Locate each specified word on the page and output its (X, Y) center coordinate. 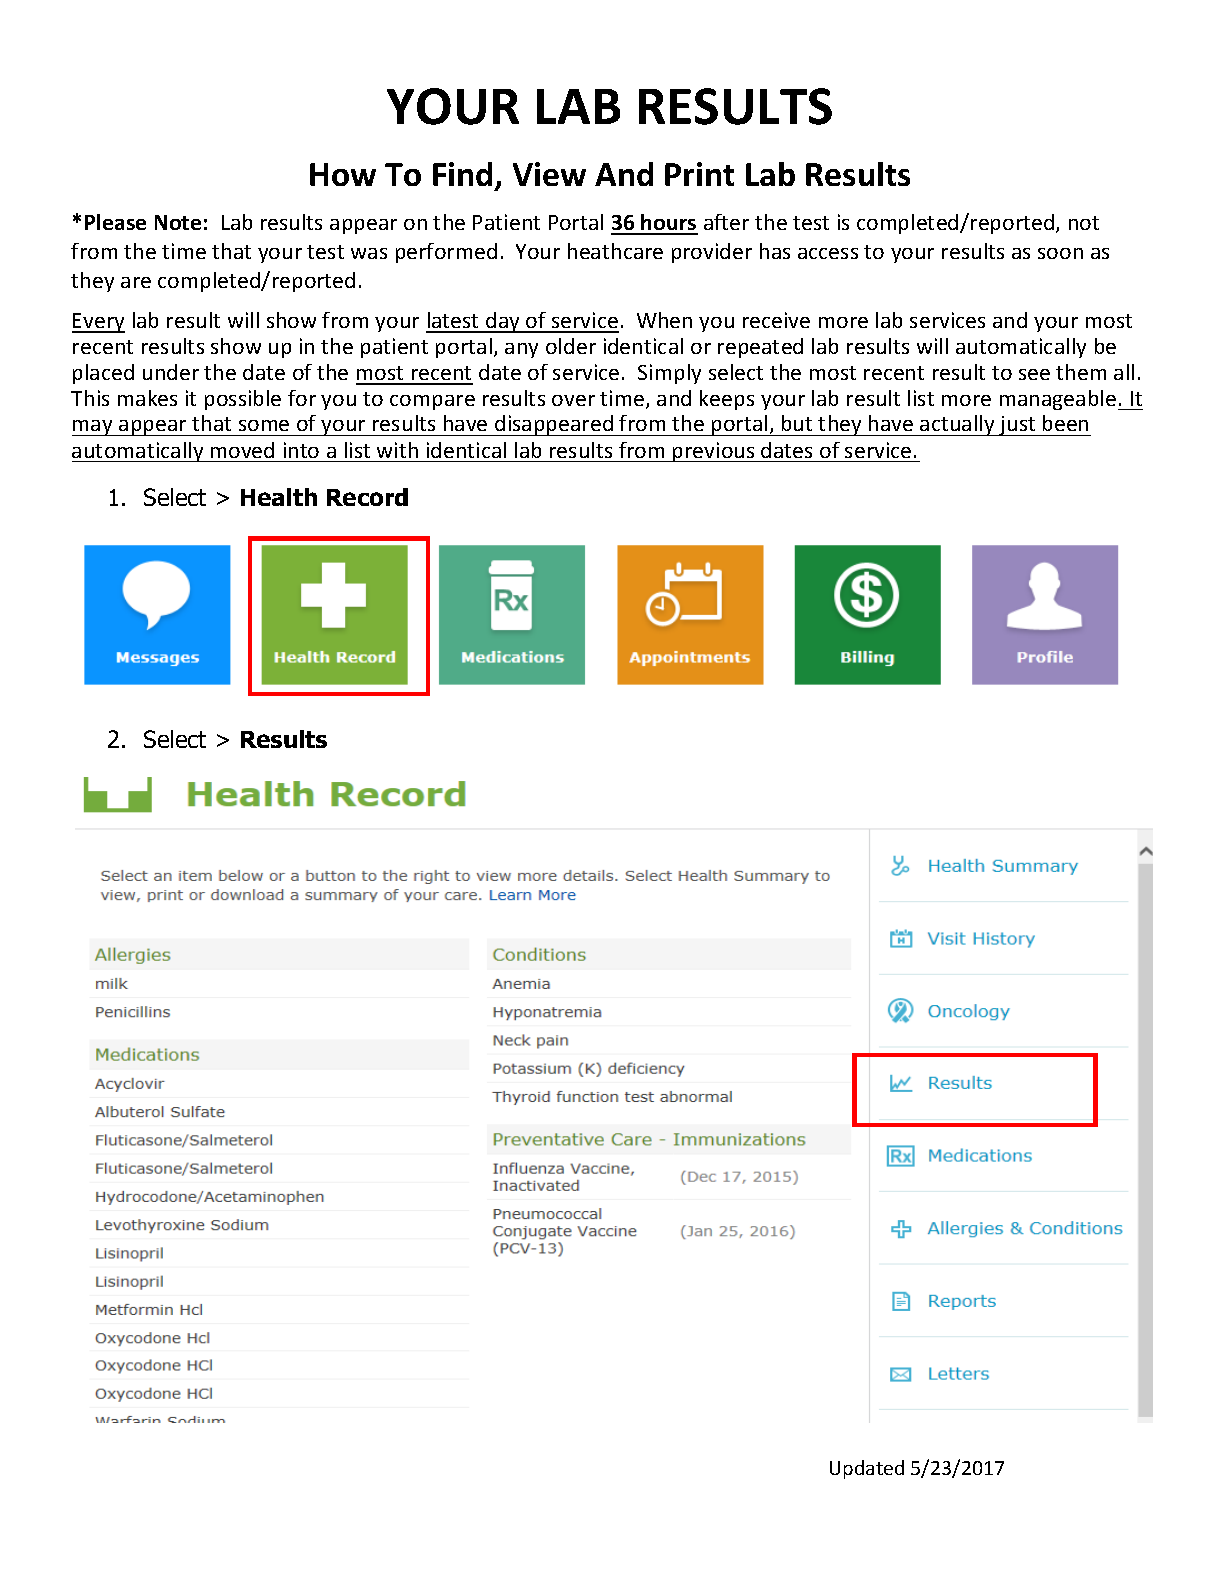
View (549, 174)
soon (1060, 253)
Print (699, 174)
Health (279, 497)
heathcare (615, 251)
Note (178, 222)
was (369, 253)
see (1034, 374)
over (573, 400)
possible (243, 400)
